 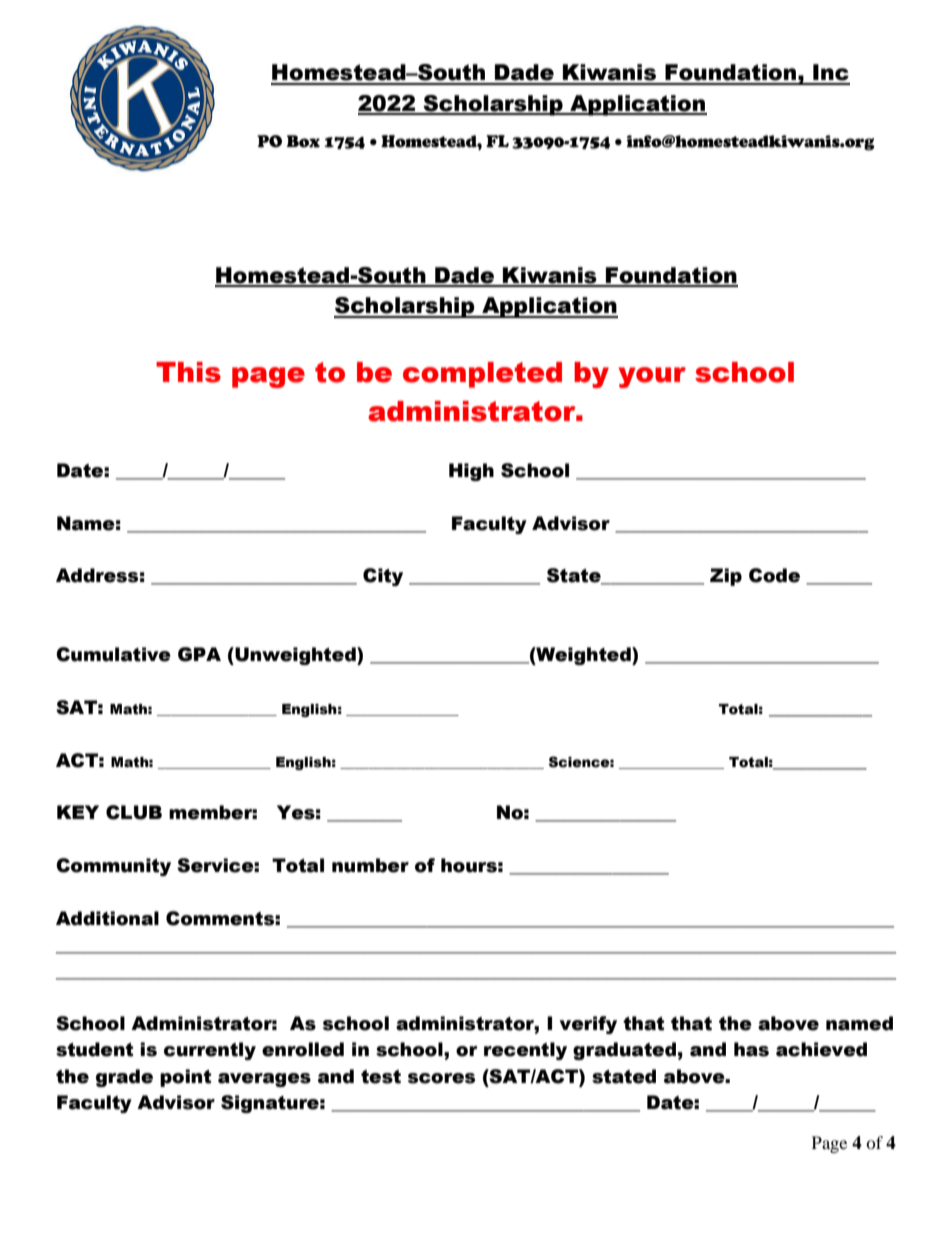 I want to click on your, so click(x=652, y=377).
